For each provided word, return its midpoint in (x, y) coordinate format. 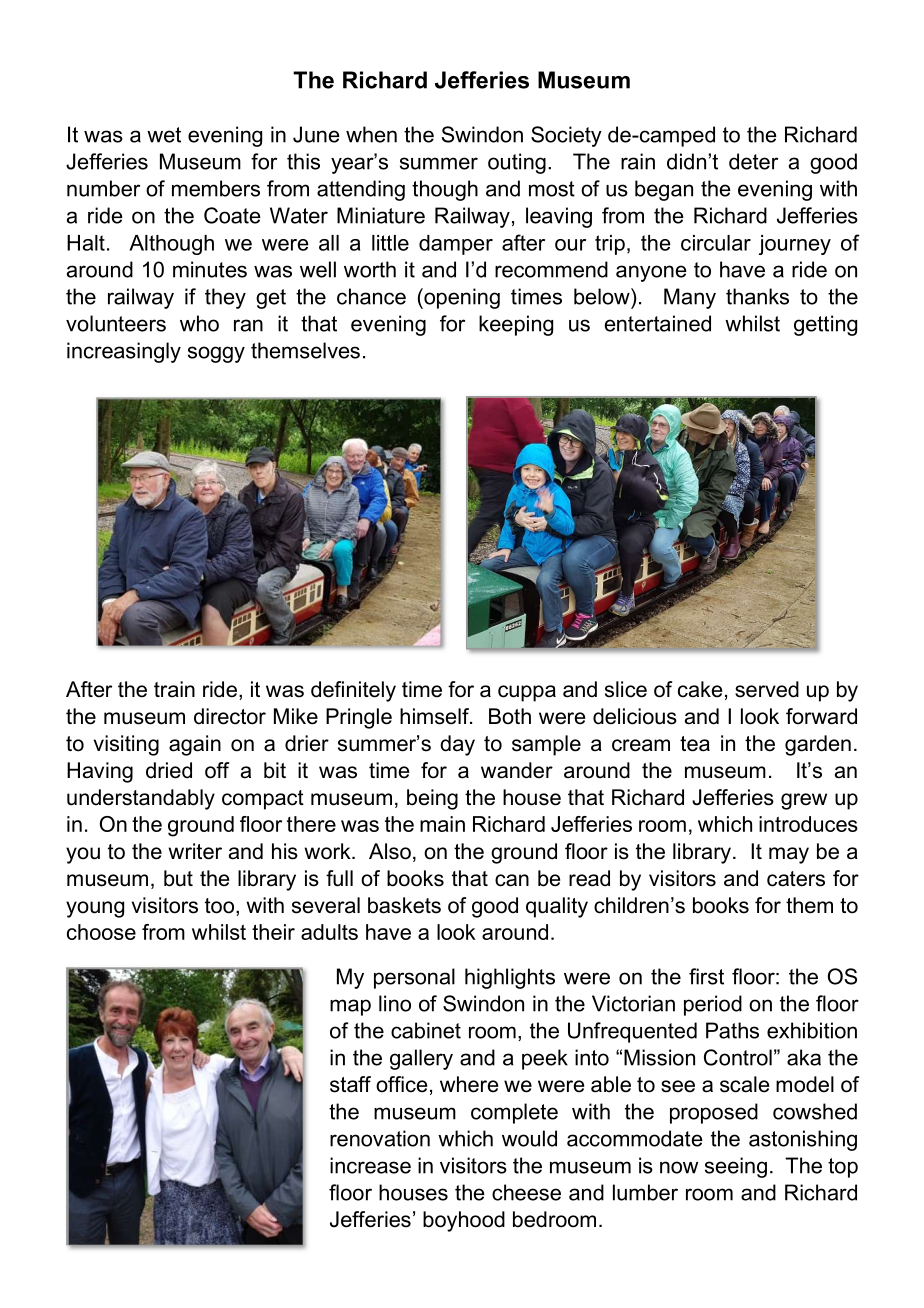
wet (164, 135)
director (230, 716)
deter (753, 161)
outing (517, 163)
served (767, 689)
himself (435, 716)
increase (370, 1165)
